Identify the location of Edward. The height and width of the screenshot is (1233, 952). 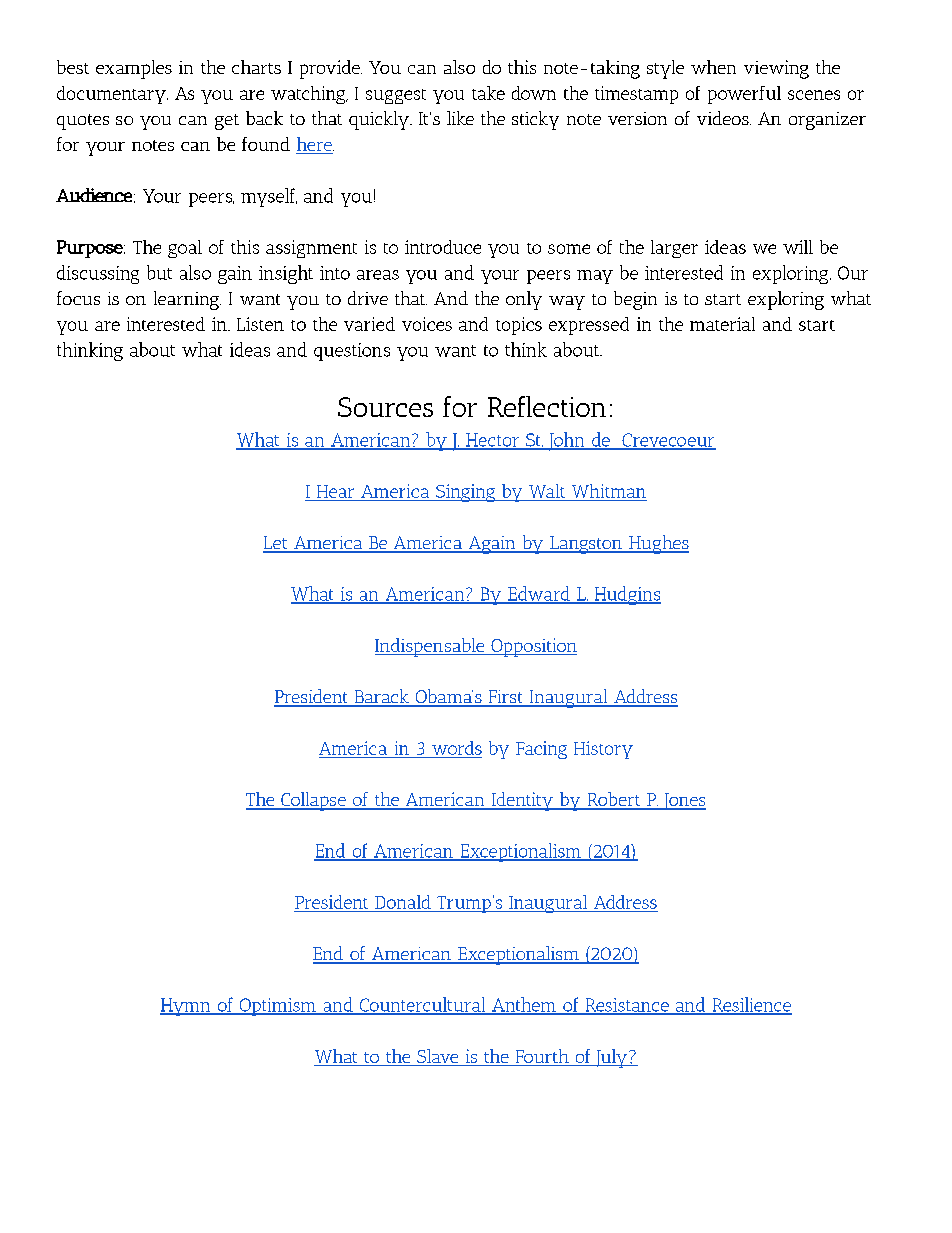
(539, 594).
